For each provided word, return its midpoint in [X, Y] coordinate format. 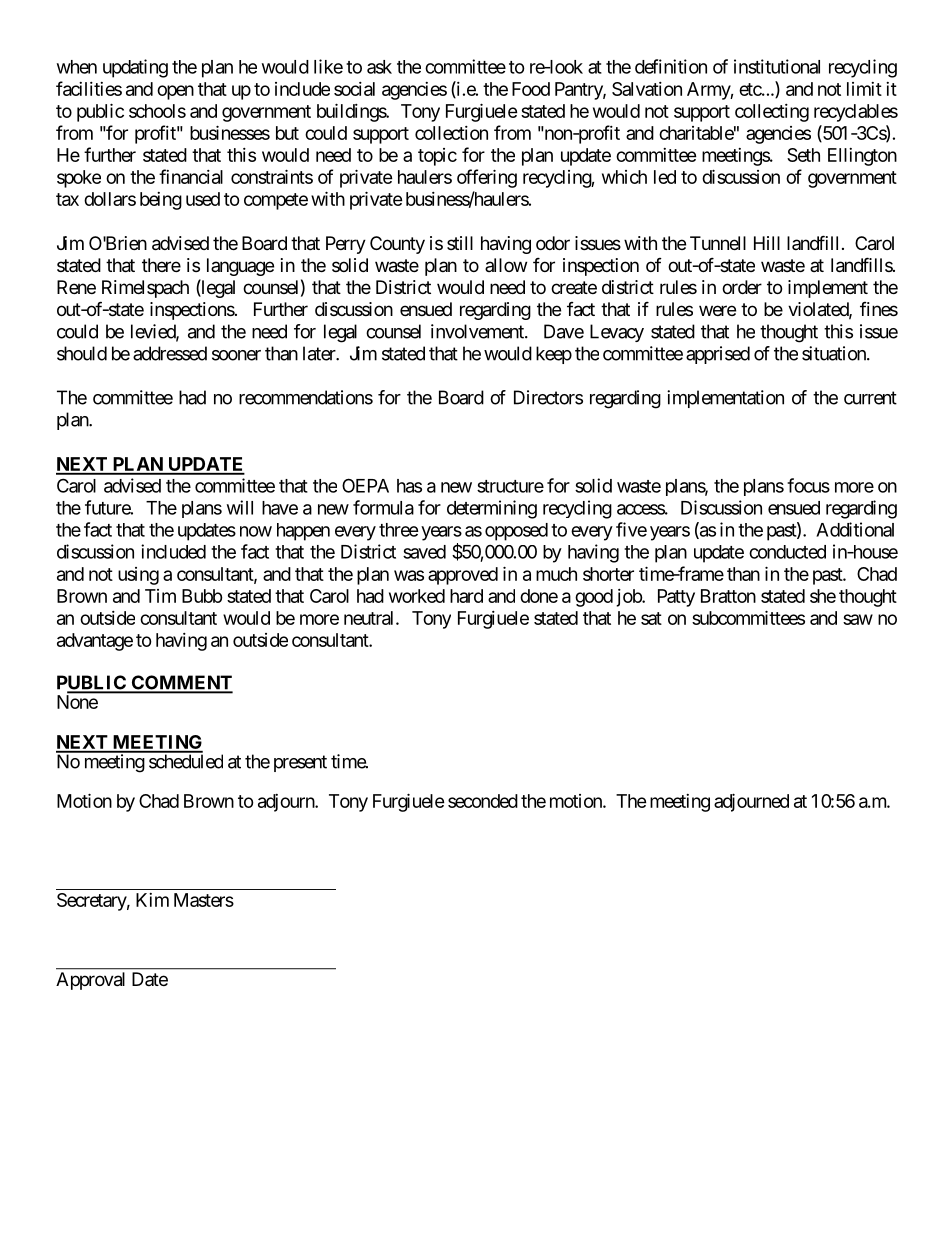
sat [651, 618]
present [300, 763]
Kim [152, 900]
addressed [170, 353]
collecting [772, 113]
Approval [90, 981]
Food [531, 89]
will [240, 507]
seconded [483, 801]
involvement [478, 331]
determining [492, 509]
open [175, 92]
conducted [787, 552]
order [742, 287]
